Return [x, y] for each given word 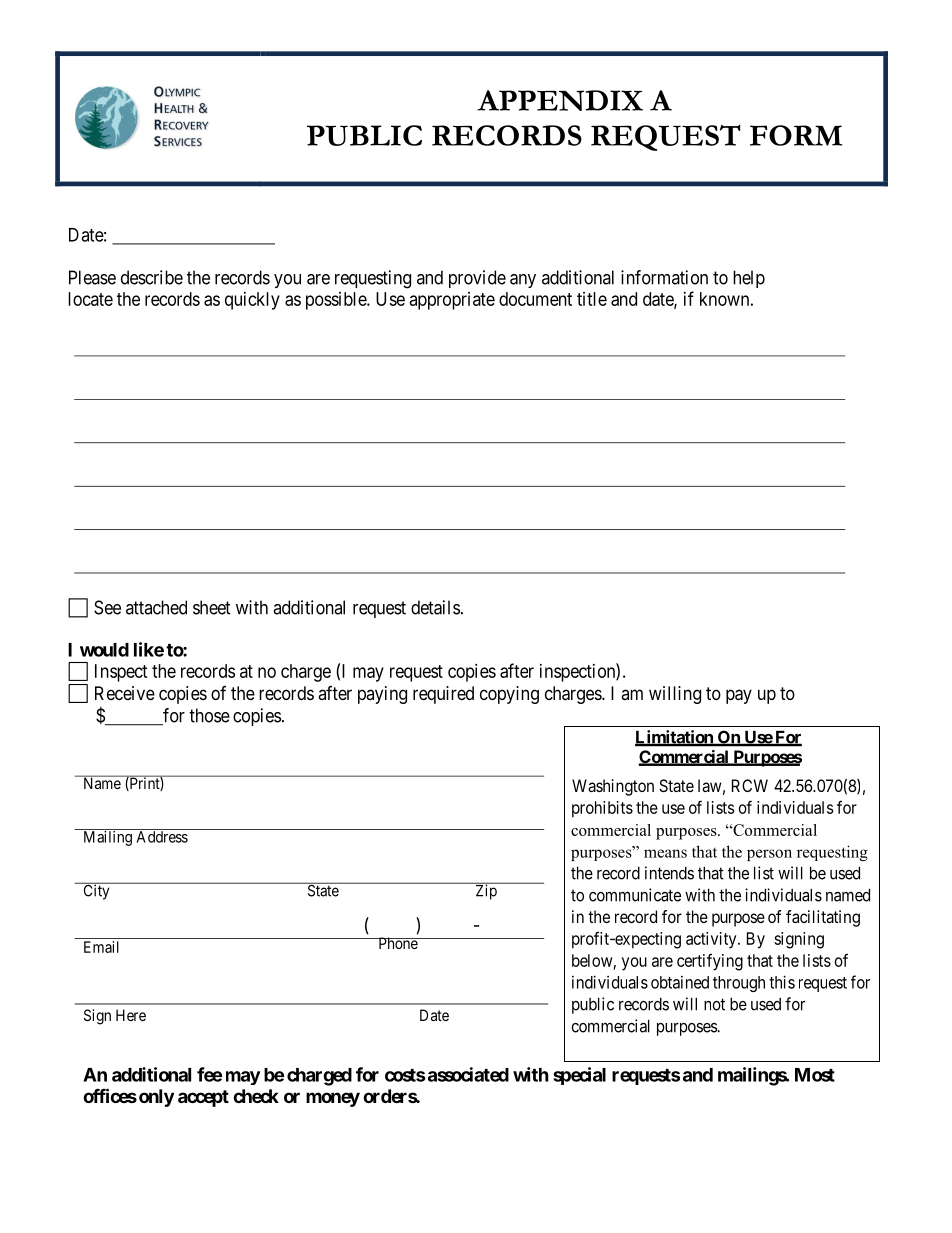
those [209, 715]
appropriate [452, 301]
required [443, 695]
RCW [750, 785]
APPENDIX [560, 100]
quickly [252, 301]
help [749, 279]
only [156, 1098]
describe [152, 277]
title [592, 299]
